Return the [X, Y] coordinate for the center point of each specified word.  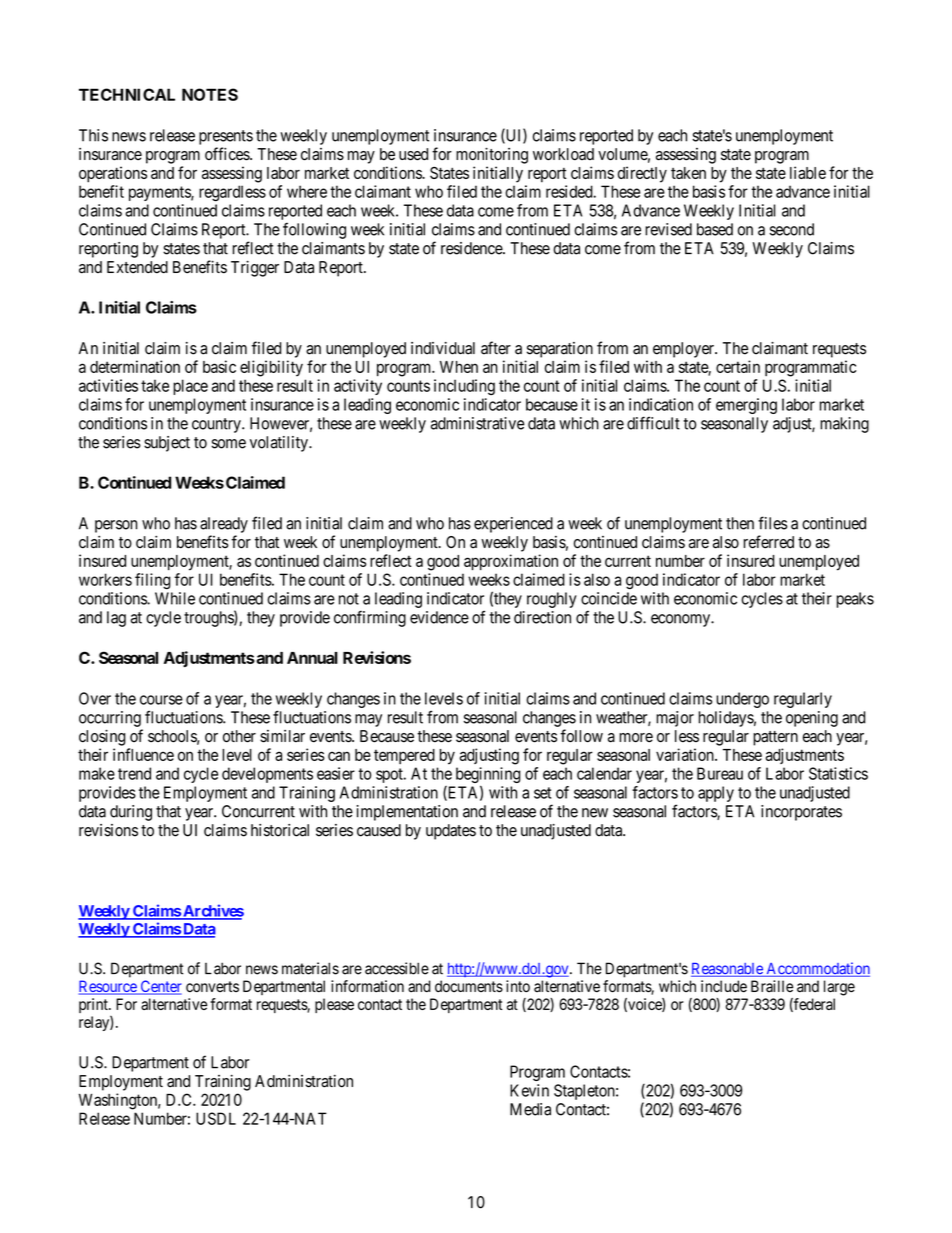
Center [160, 987]
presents [226, 137]
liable [808, 172]
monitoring [492, 155]
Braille [772, 986]
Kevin [529, 1090]
